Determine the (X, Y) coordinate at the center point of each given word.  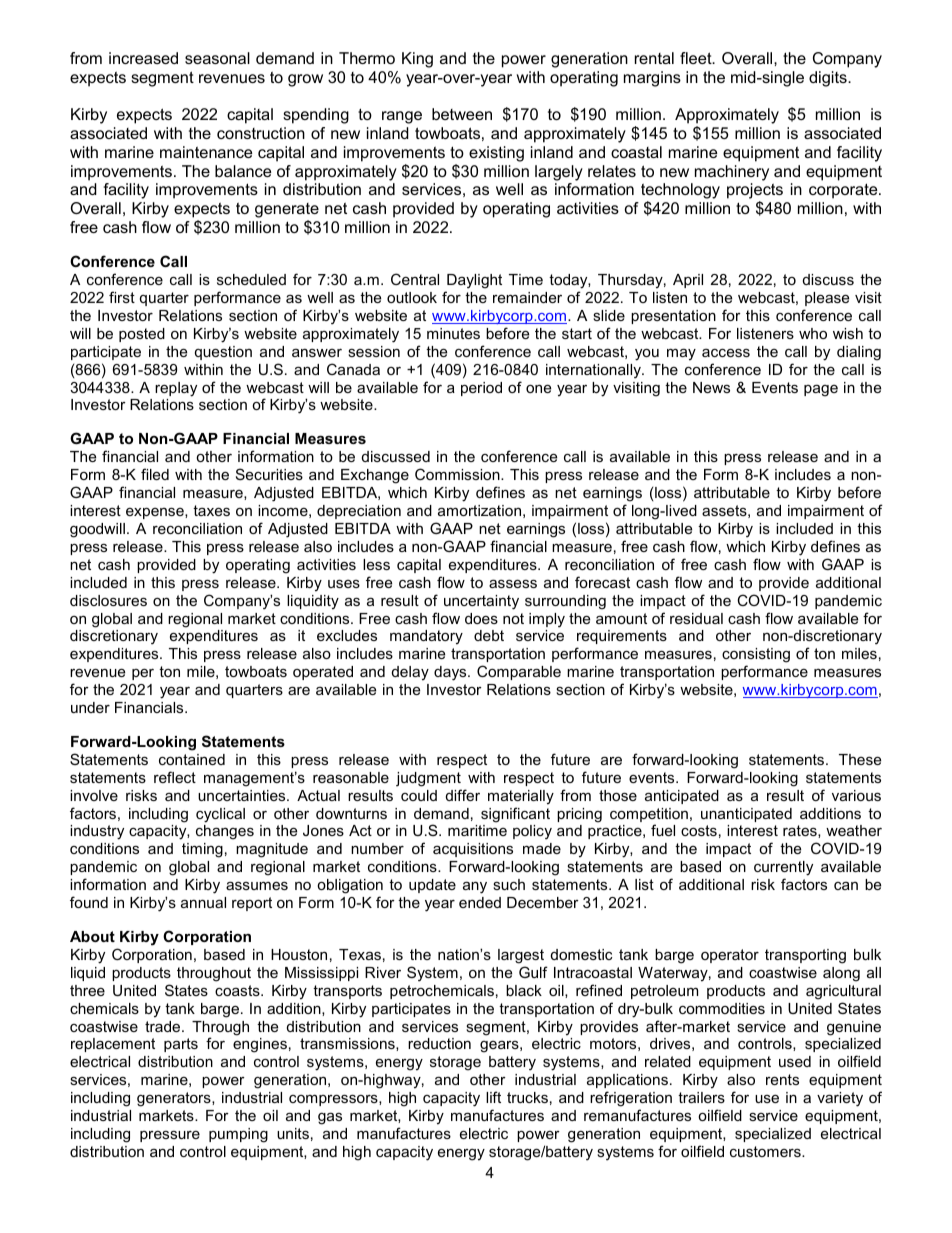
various (856, 795)
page (821, 390)
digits (829, 79)
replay (176, 389)
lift (493, 1097)
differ (463, 795)
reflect (175, 777)
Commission (458, 474)
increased (143, 58)
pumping (238, 1135)
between (462, 114)
